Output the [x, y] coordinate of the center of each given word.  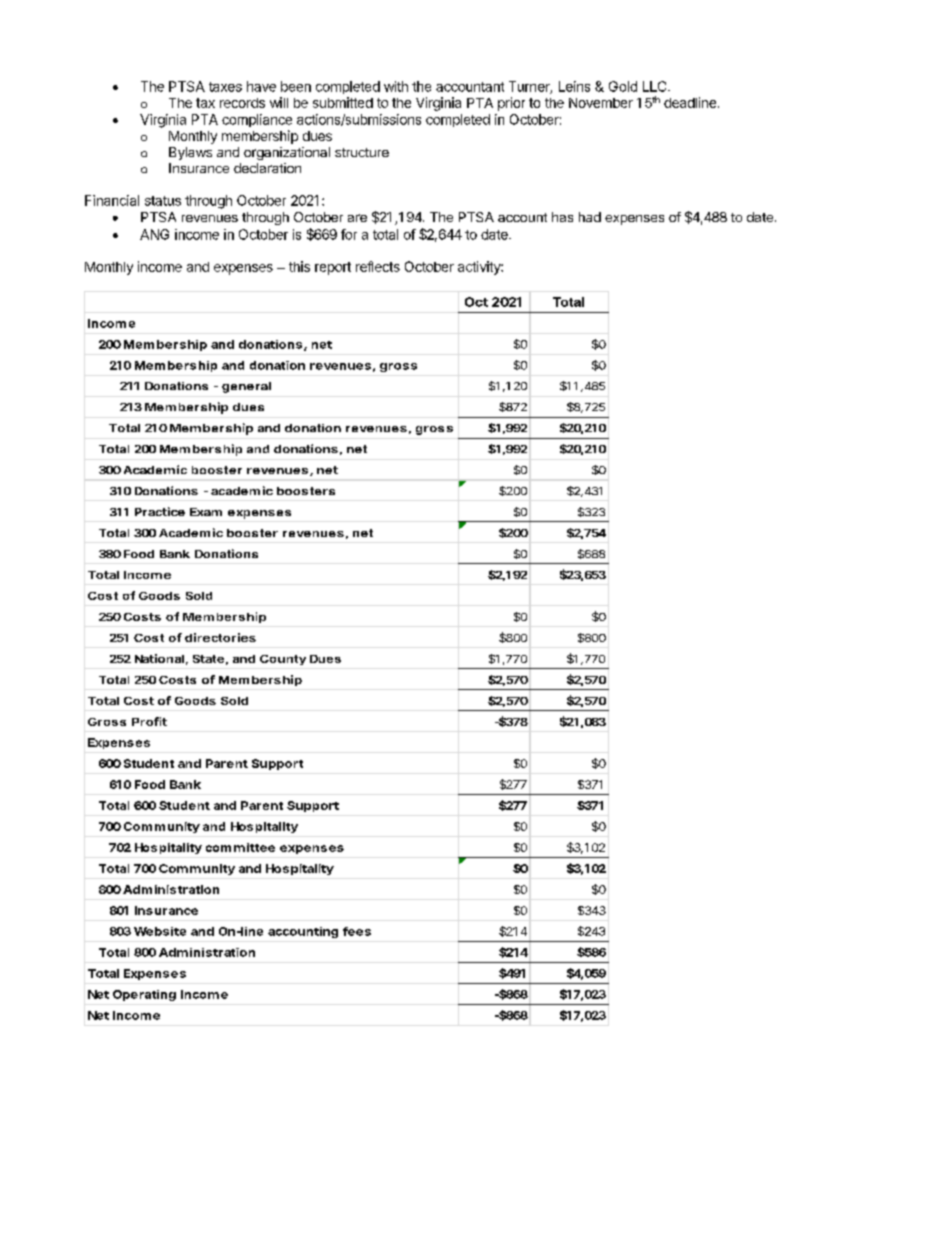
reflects [378, 266]
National [159, 658]
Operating [144, 995]
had [590, 217]
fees [357, 931]
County [283, 660]
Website [160, 931]
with [396, 86]
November [601, 103]
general [246, 387]
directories [220, 637]
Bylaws [190, 153]
